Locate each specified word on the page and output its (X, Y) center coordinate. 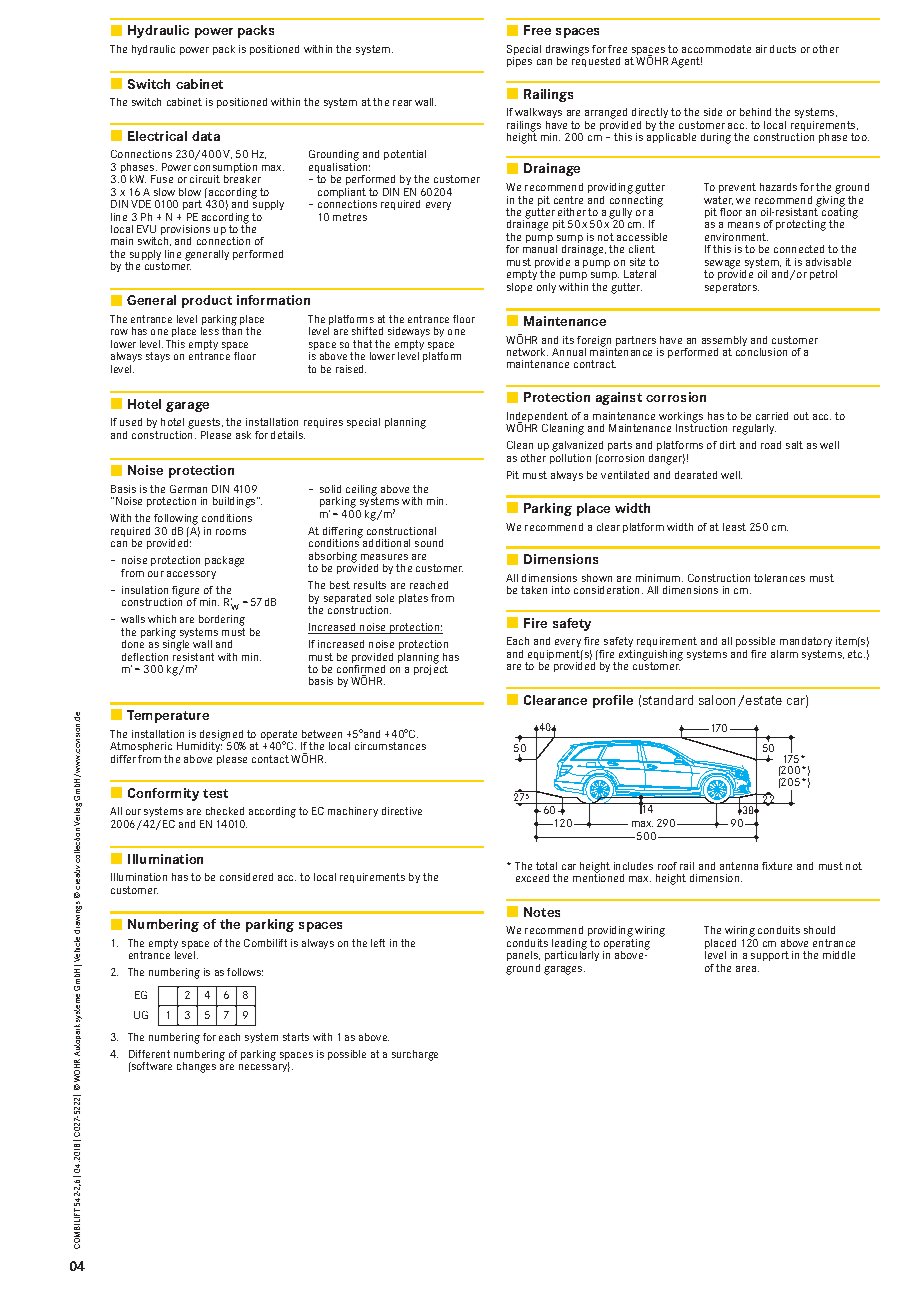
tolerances (779, 578)
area (747, 969)
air (761, 49)
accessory (191, 575)
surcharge (415, 1055)
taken (534, 590)
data (206, 136)
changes (196, 1067)
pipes (519, 62)
